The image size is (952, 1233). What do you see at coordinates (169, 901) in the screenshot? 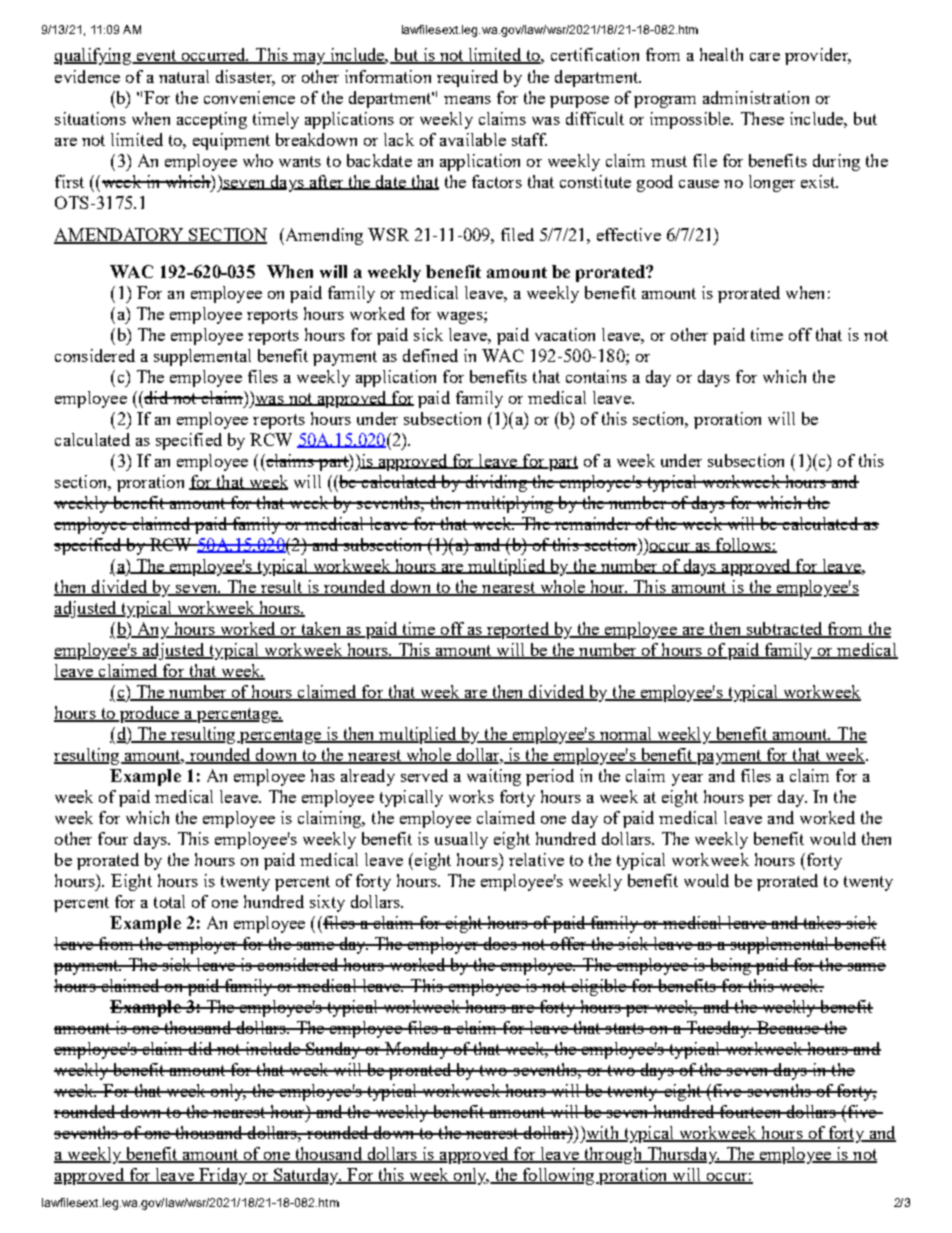
I see `total` at bounding box center [169, 901].
